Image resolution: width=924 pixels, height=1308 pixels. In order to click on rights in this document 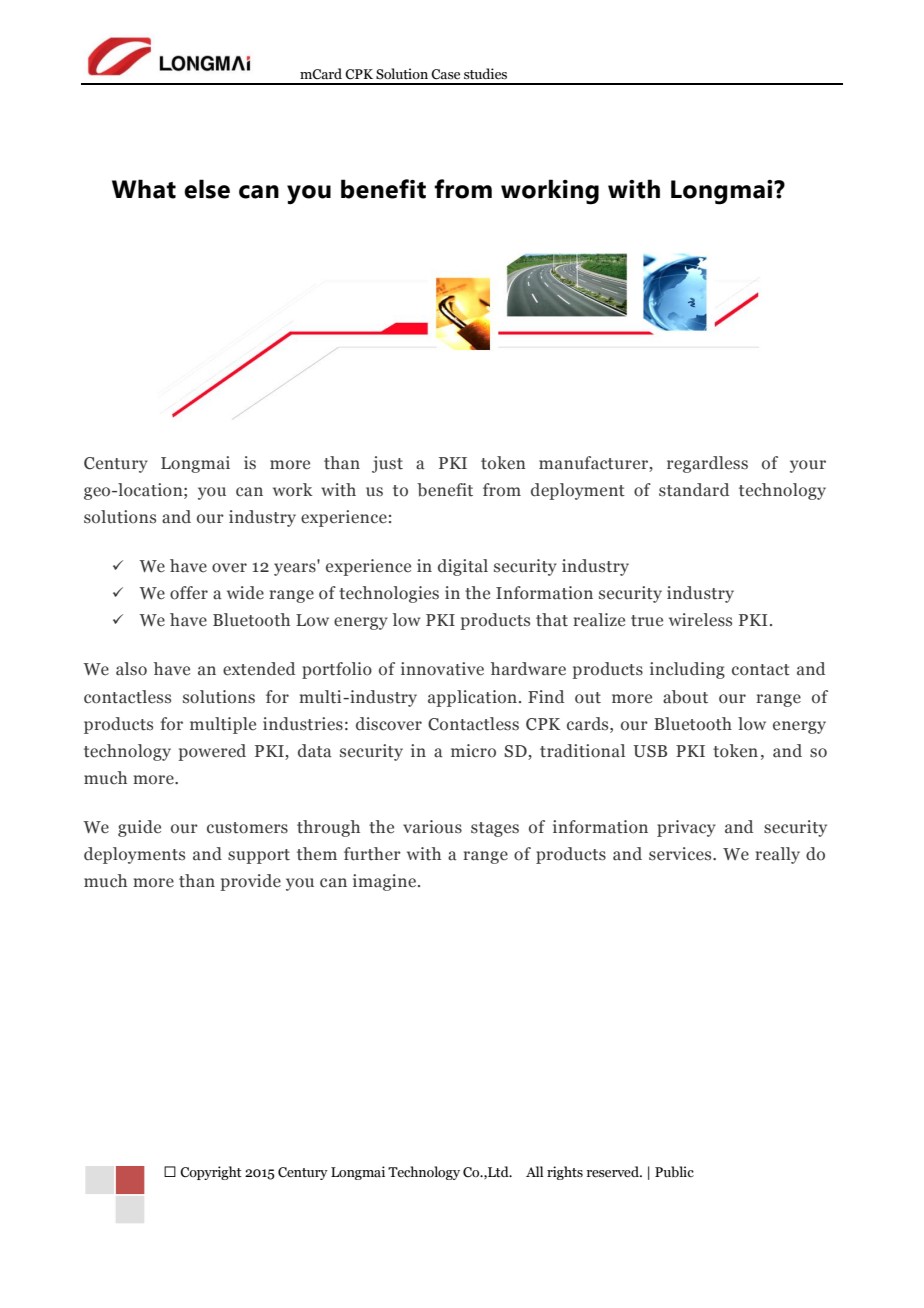, I will do `click(565, 1173)`.
